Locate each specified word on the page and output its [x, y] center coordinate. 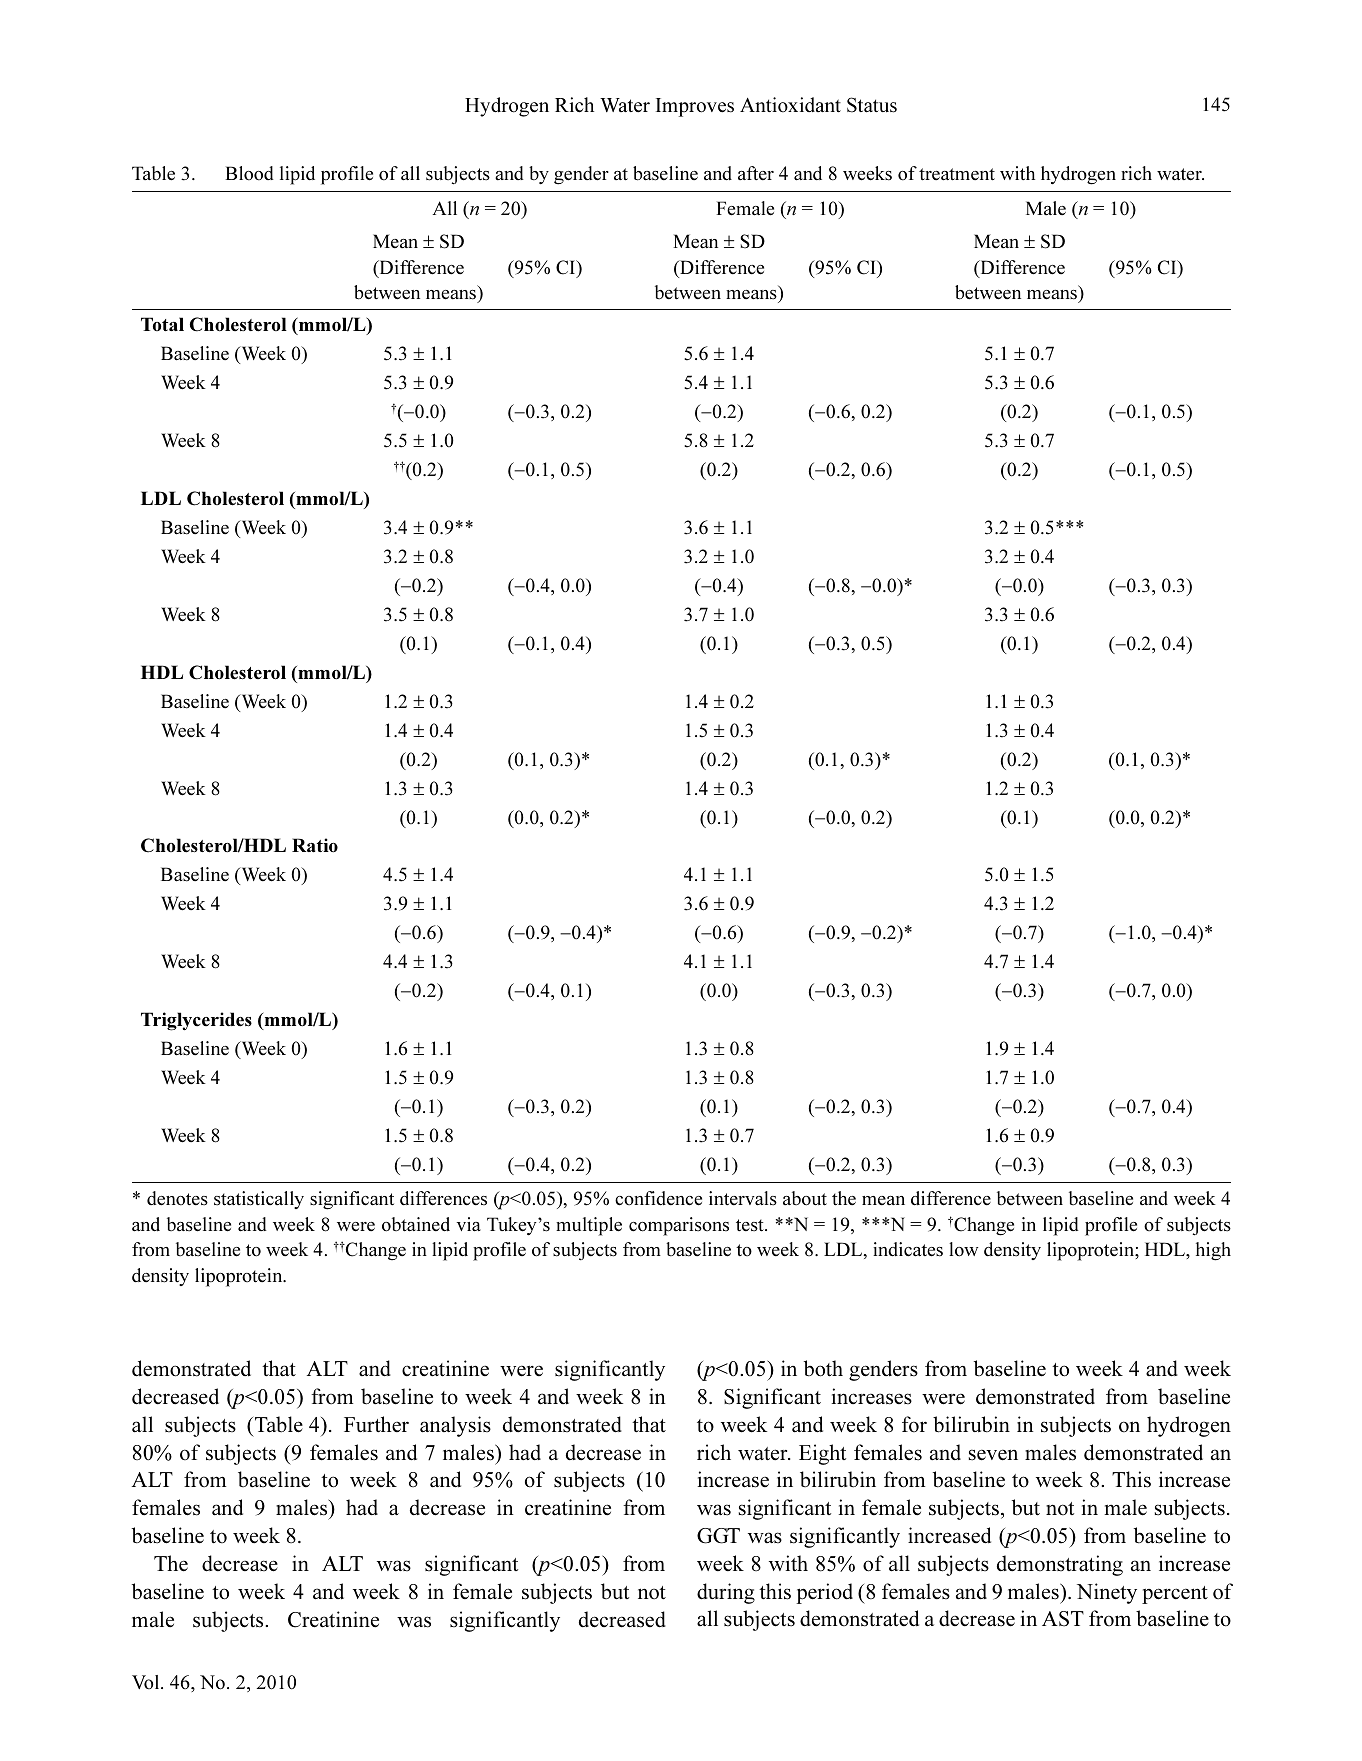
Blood [249, 173]
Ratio [315, 845]
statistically [259, 1200]
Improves [695, 107]
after [756, 173]
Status [872, 105]
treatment [957, 174]
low [963, 1249]
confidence [658, 1198]
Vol [147, 1682]
